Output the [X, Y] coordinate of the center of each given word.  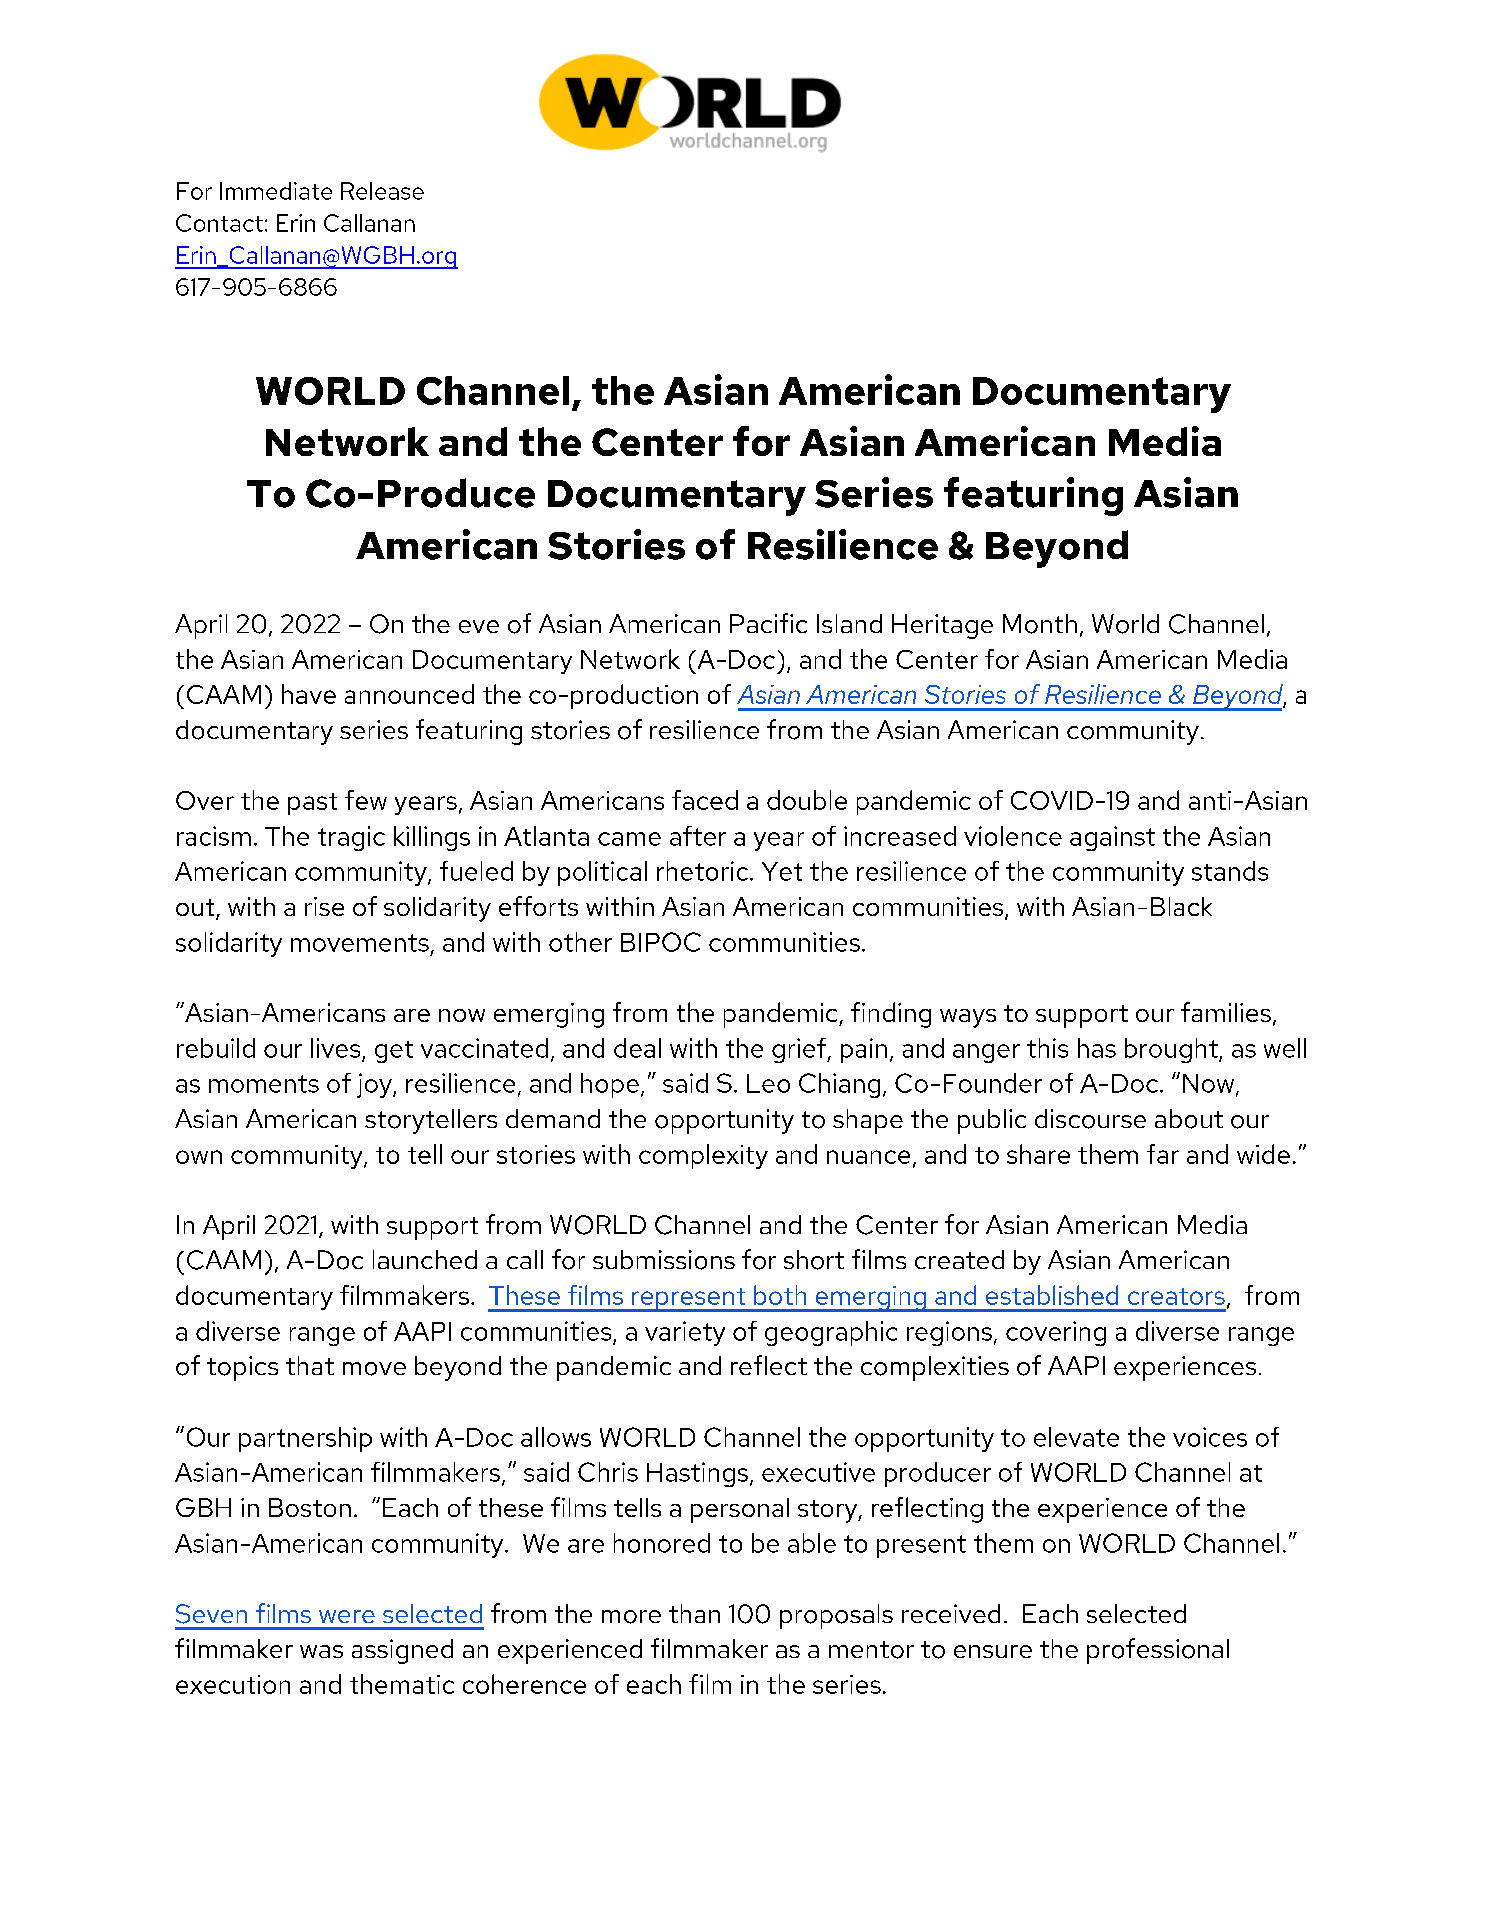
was [321, 1651]
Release [382, 191]
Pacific [768, 623]
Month [1040, 624]
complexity [703, 1156]
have [309, 694]
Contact [219, 223]
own [199, 1157]
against [1112, 838]
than [694, 1613]
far [1163, 1154]
